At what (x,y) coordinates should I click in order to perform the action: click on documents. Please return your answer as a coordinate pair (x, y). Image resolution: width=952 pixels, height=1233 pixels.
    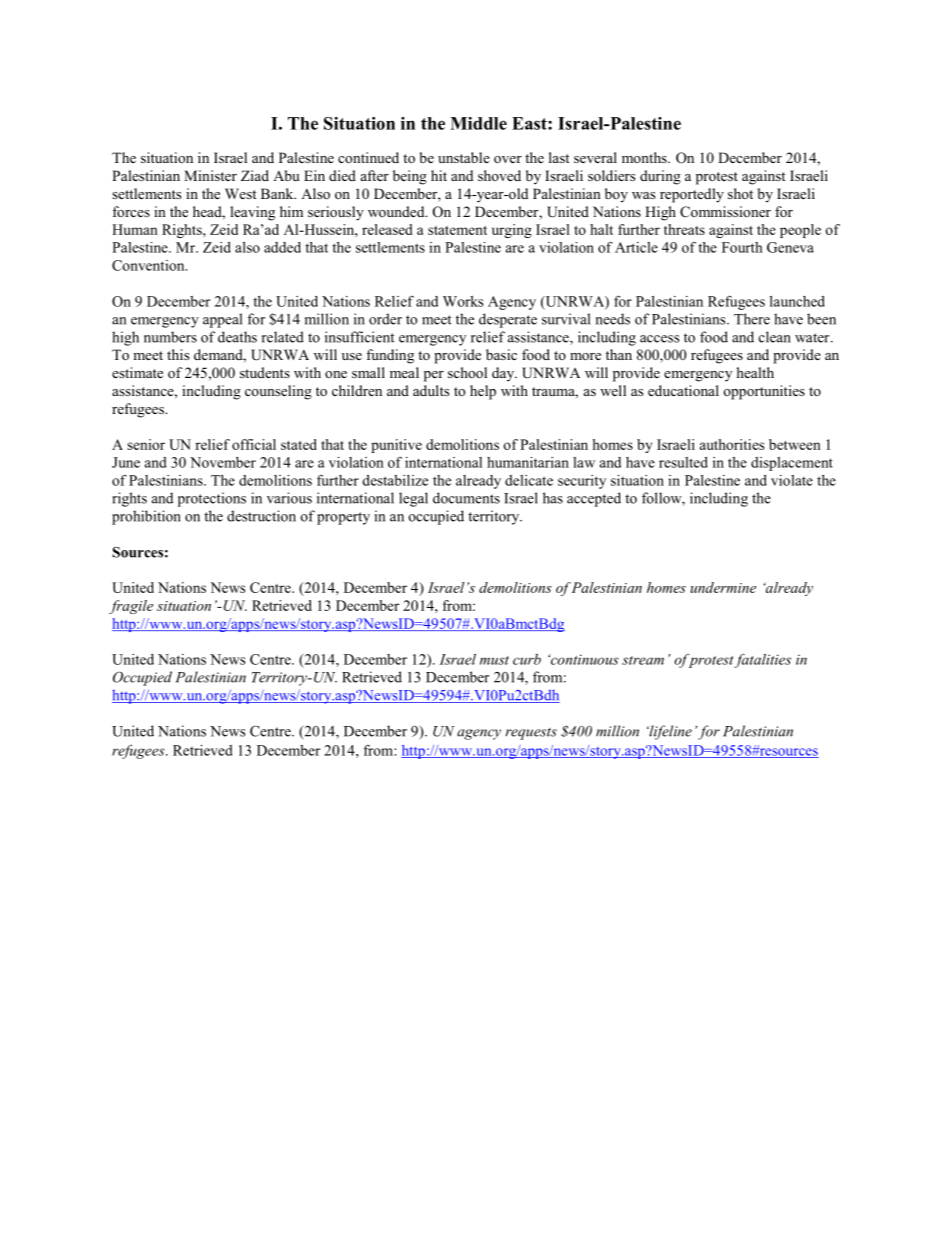
    Looking at the image, I should click on (466, 498).
